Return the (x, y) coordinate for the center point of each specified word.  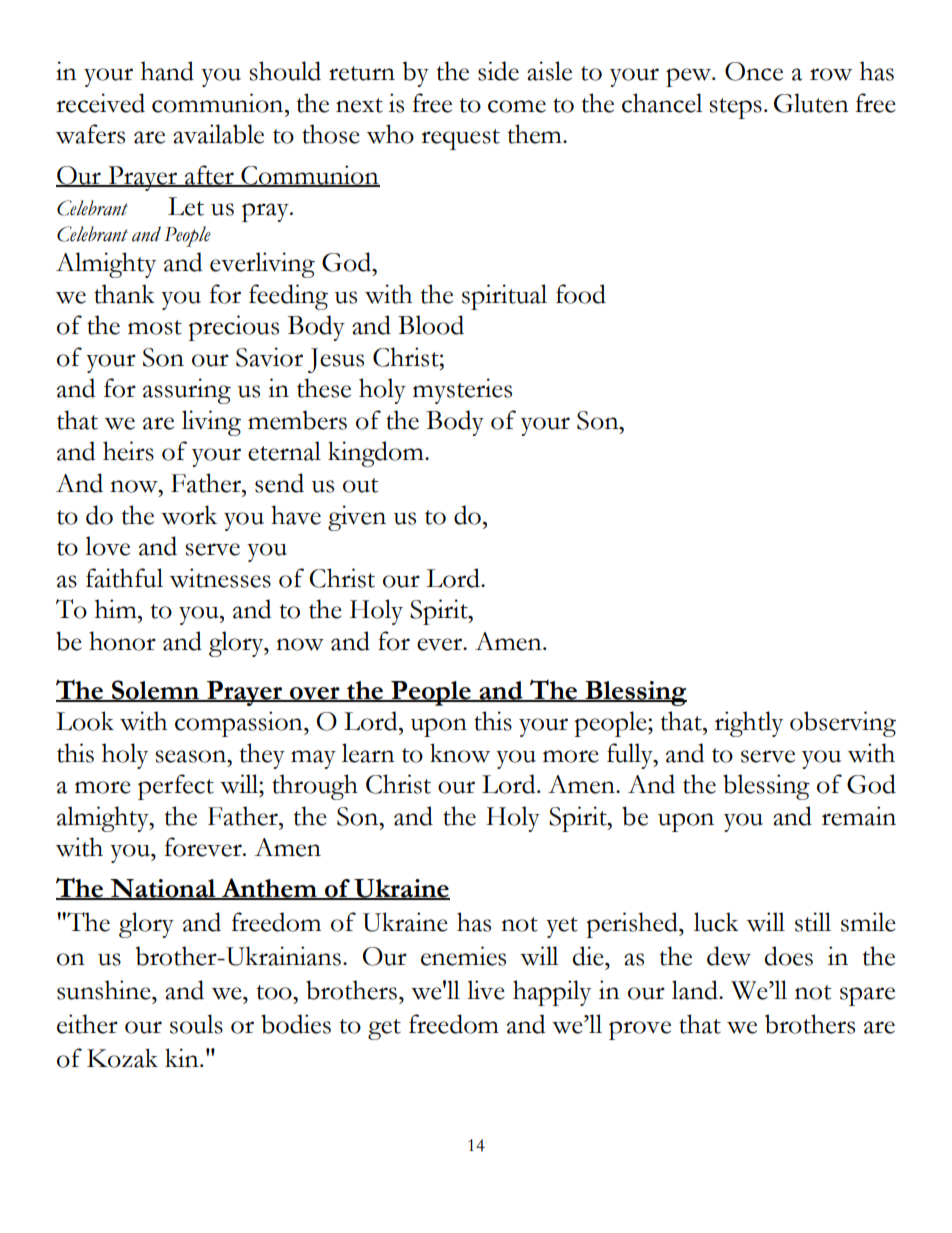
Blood (431, 325)
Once (754, 71)
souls (196, 1024)
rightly (749, 724)
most (155, 327)
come (517, 106)
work (189, 515)
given (357, 518)
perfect (176, 787)
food (581, 294)
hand (167, 71)
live (486, 990)
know (460, 753)
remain (859, 816)
